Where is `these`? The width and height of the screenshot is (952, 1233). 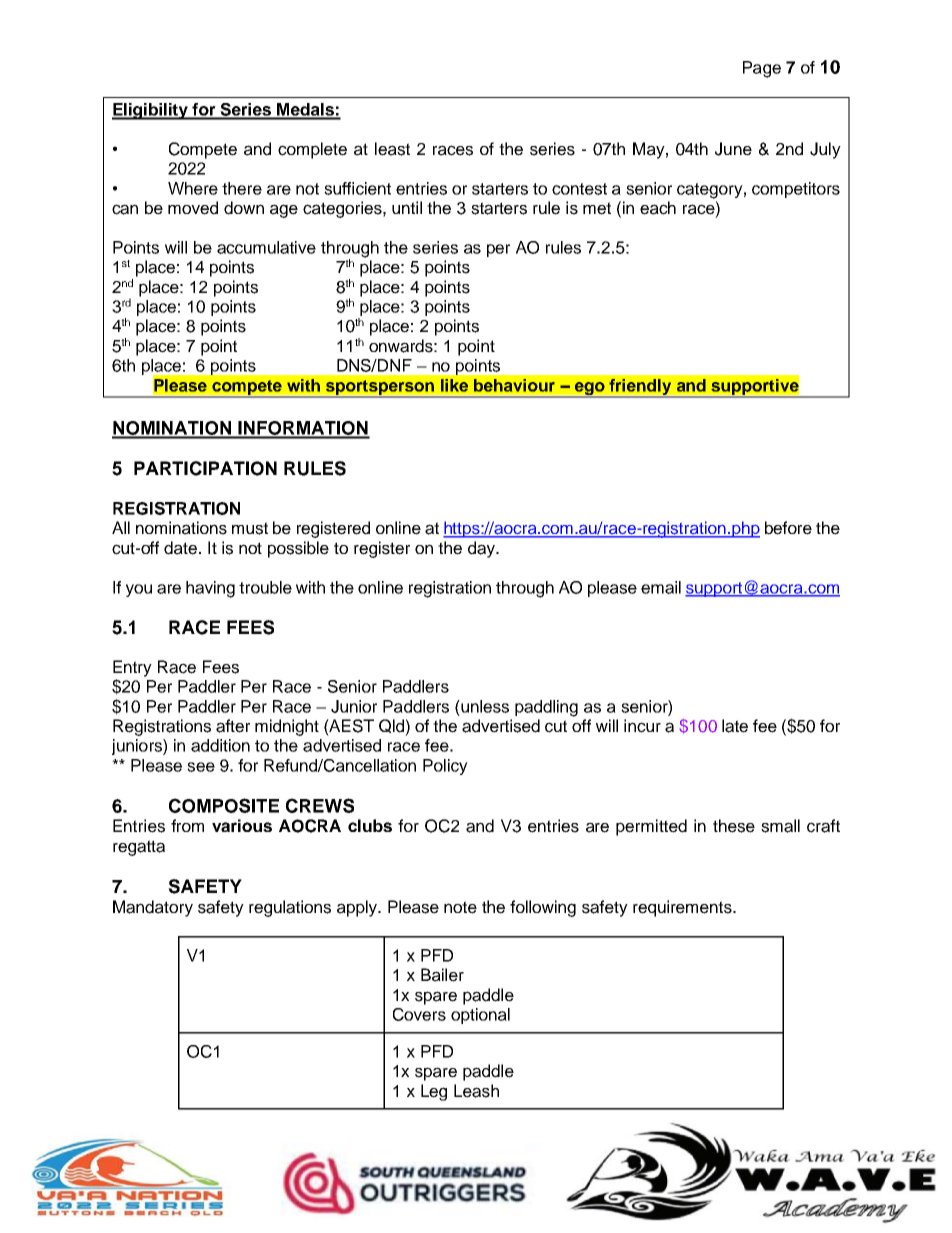
these is located at coordinates (734, 826).
